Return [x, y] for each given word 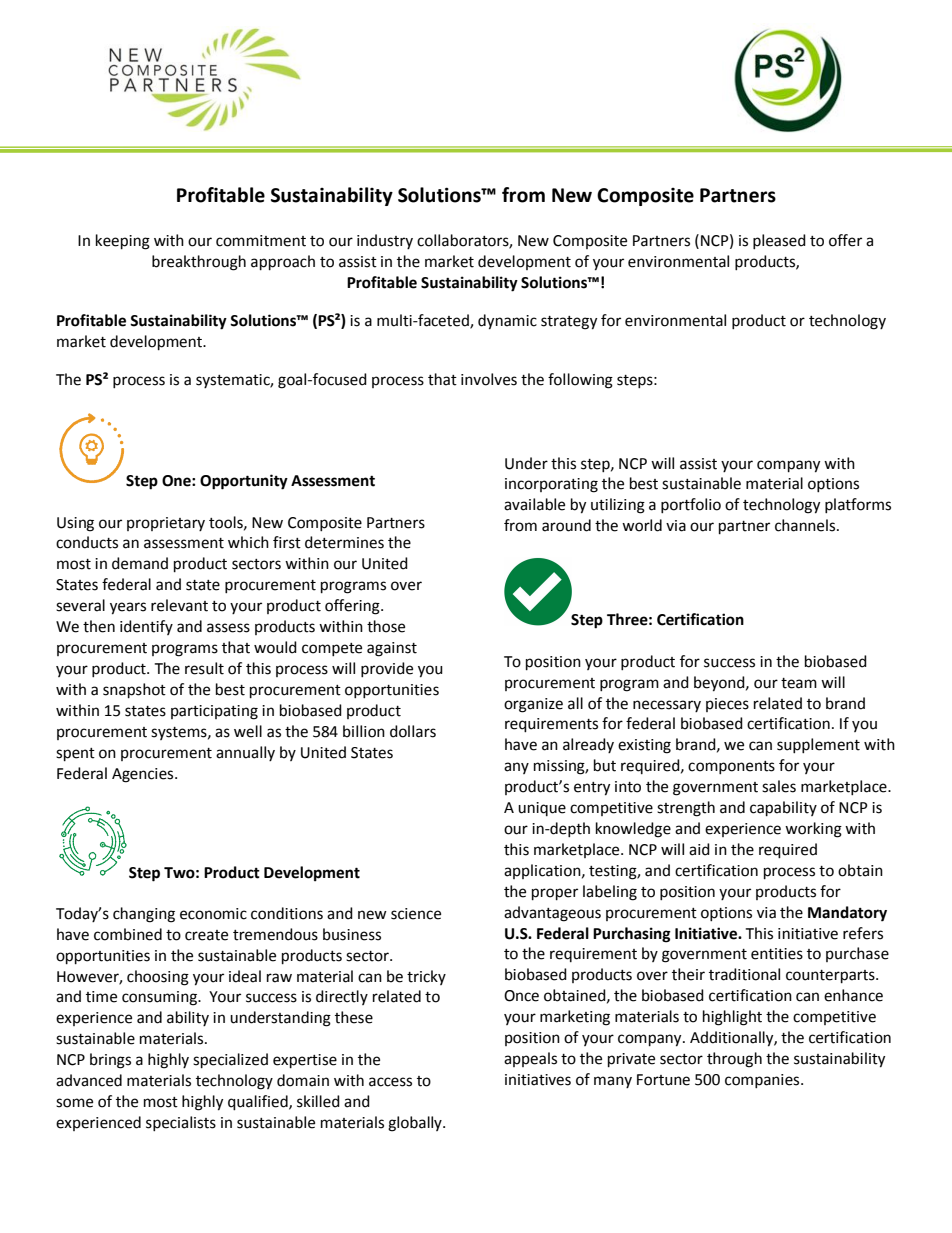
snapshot [134, 691]
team [799, 683]
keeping [123, 242]
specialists [181, 1123]
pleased [779, 241]
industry [385, 241]
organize [533, 705]
